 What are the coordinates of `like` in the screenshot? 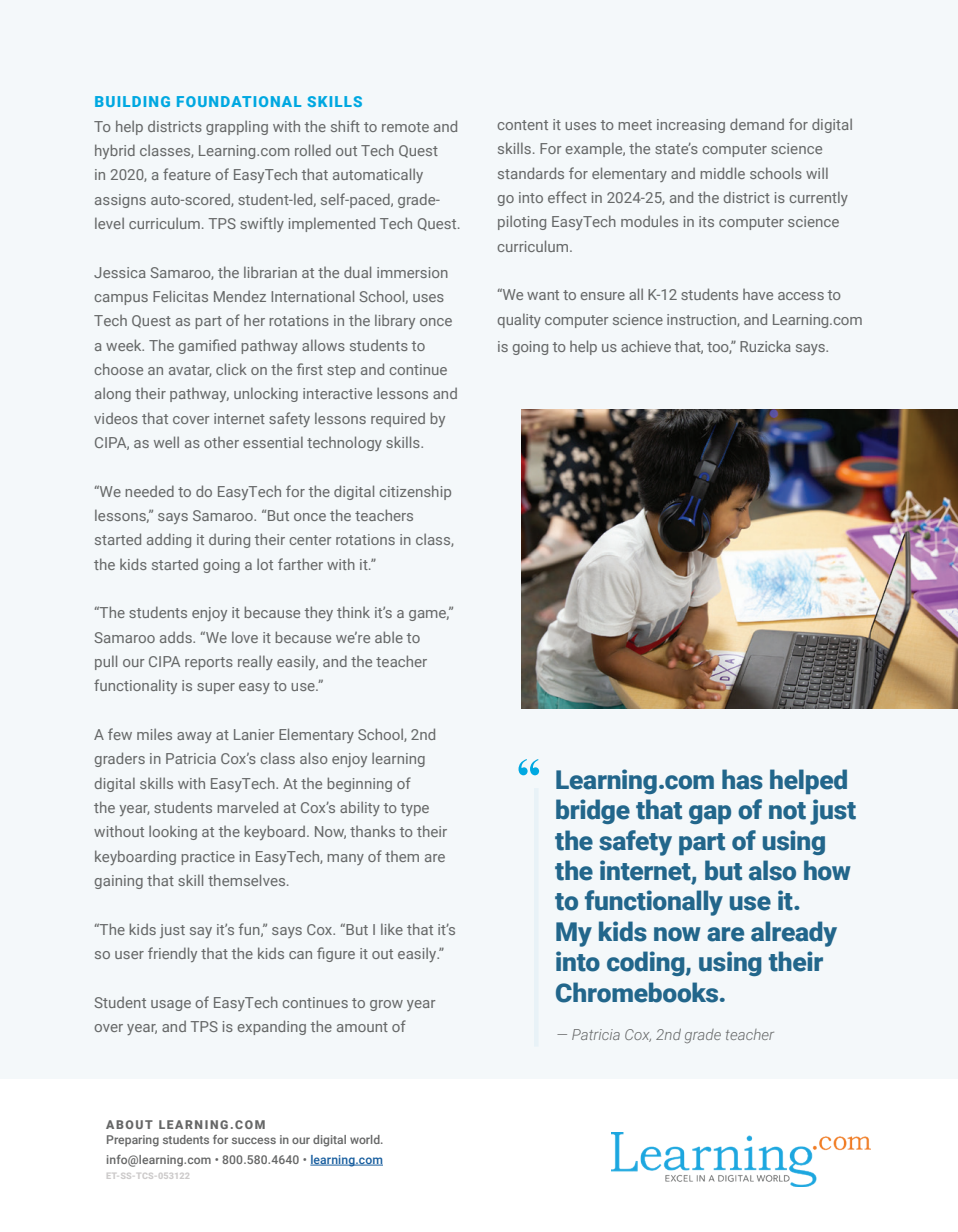 It's located at (392, 929).
